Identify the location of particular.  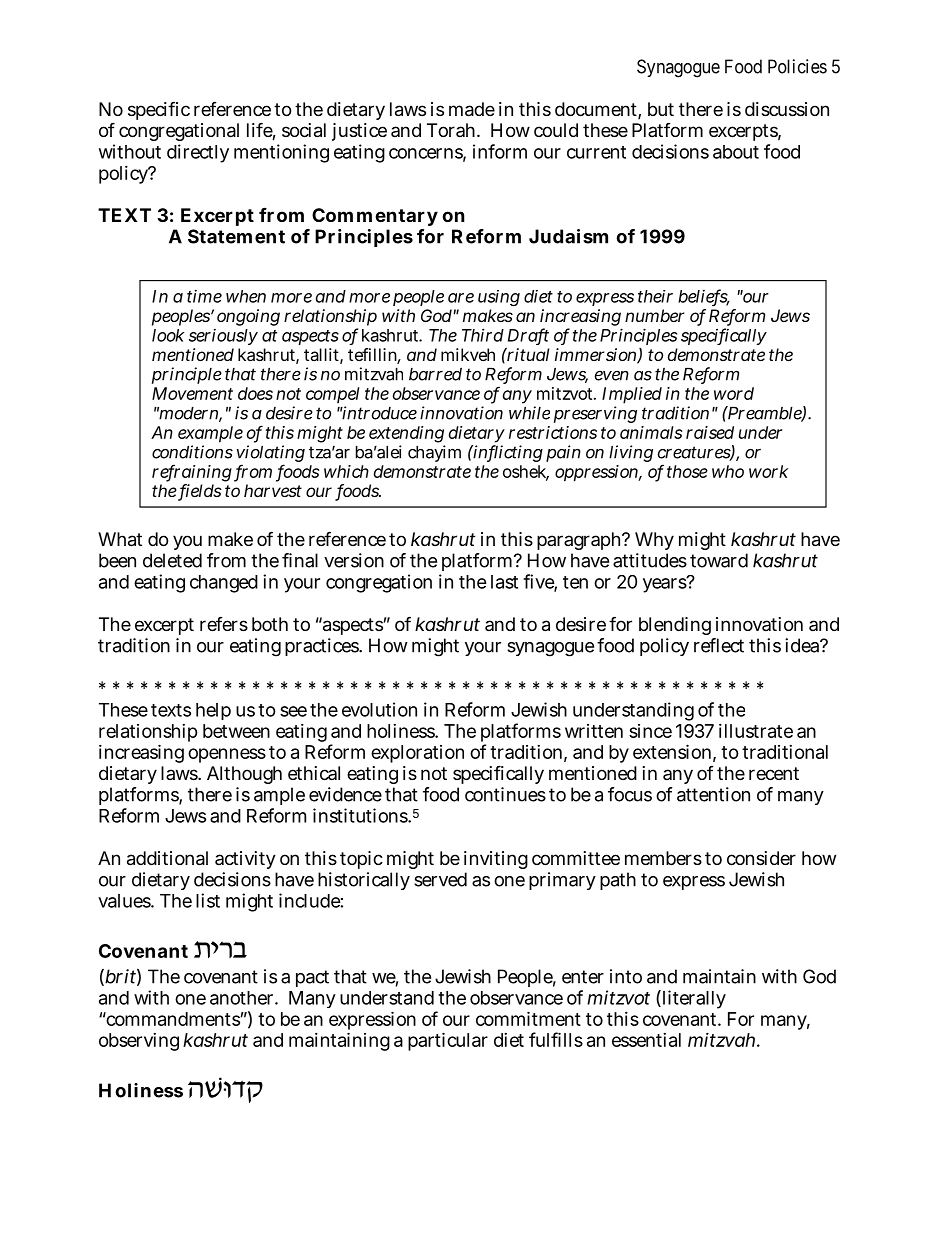
(448, 1041).
